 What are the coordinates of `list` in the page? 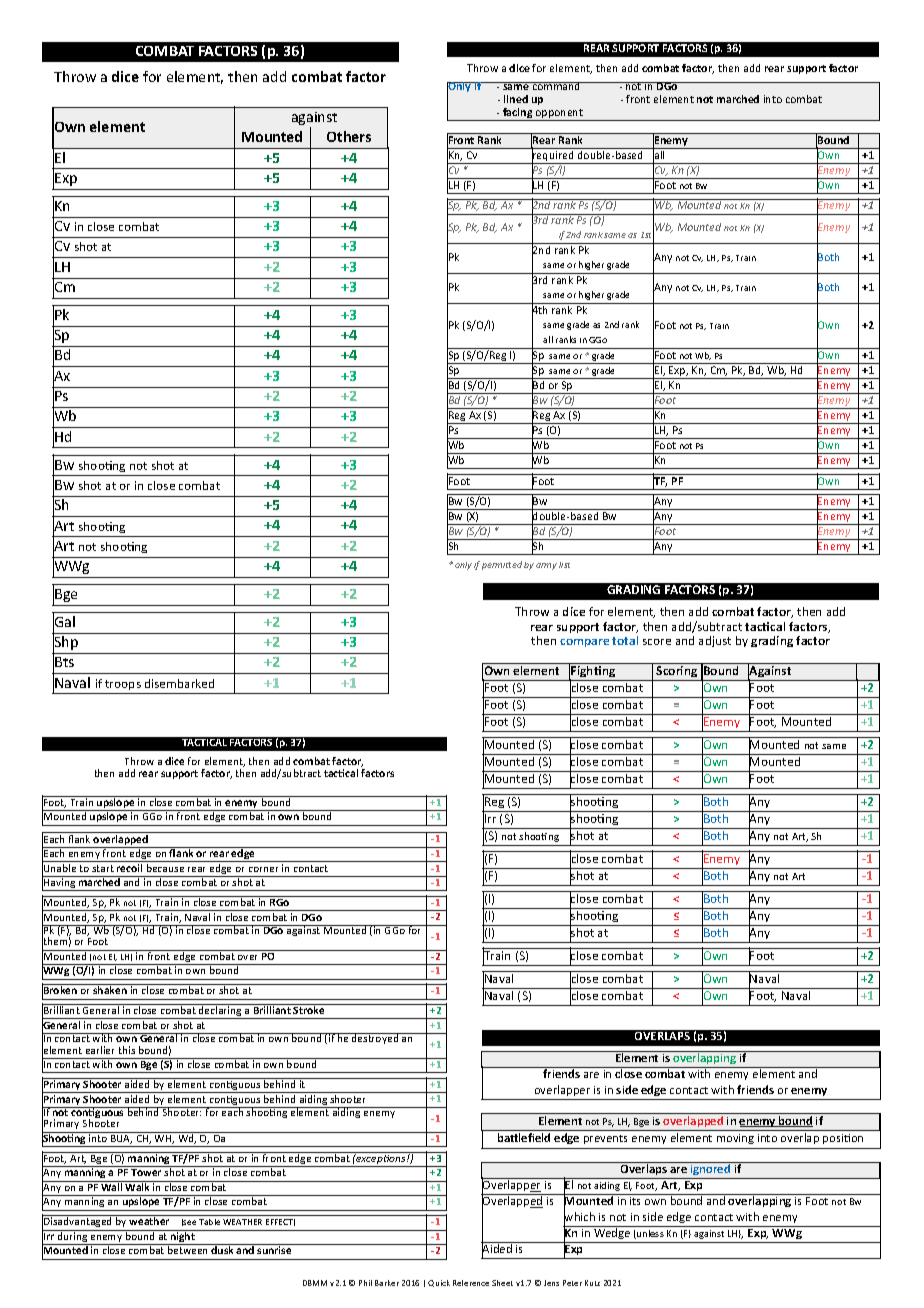 It's located at (564, 565).
